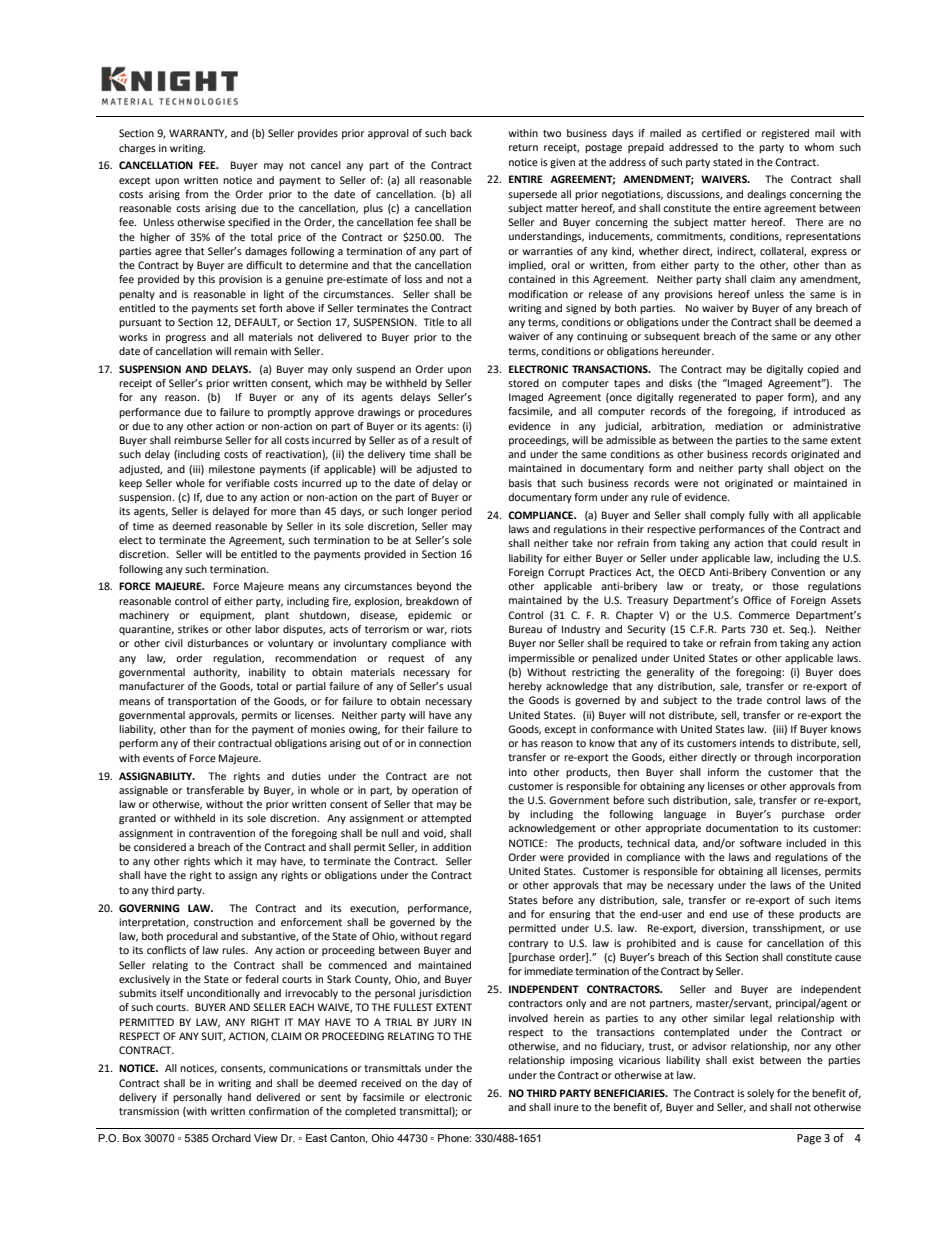 This screenshot has height=1233, width=952. What do you see at coordinates (781, 914) in the screenshot?
I see `these` at bounding box center [781, 914].
